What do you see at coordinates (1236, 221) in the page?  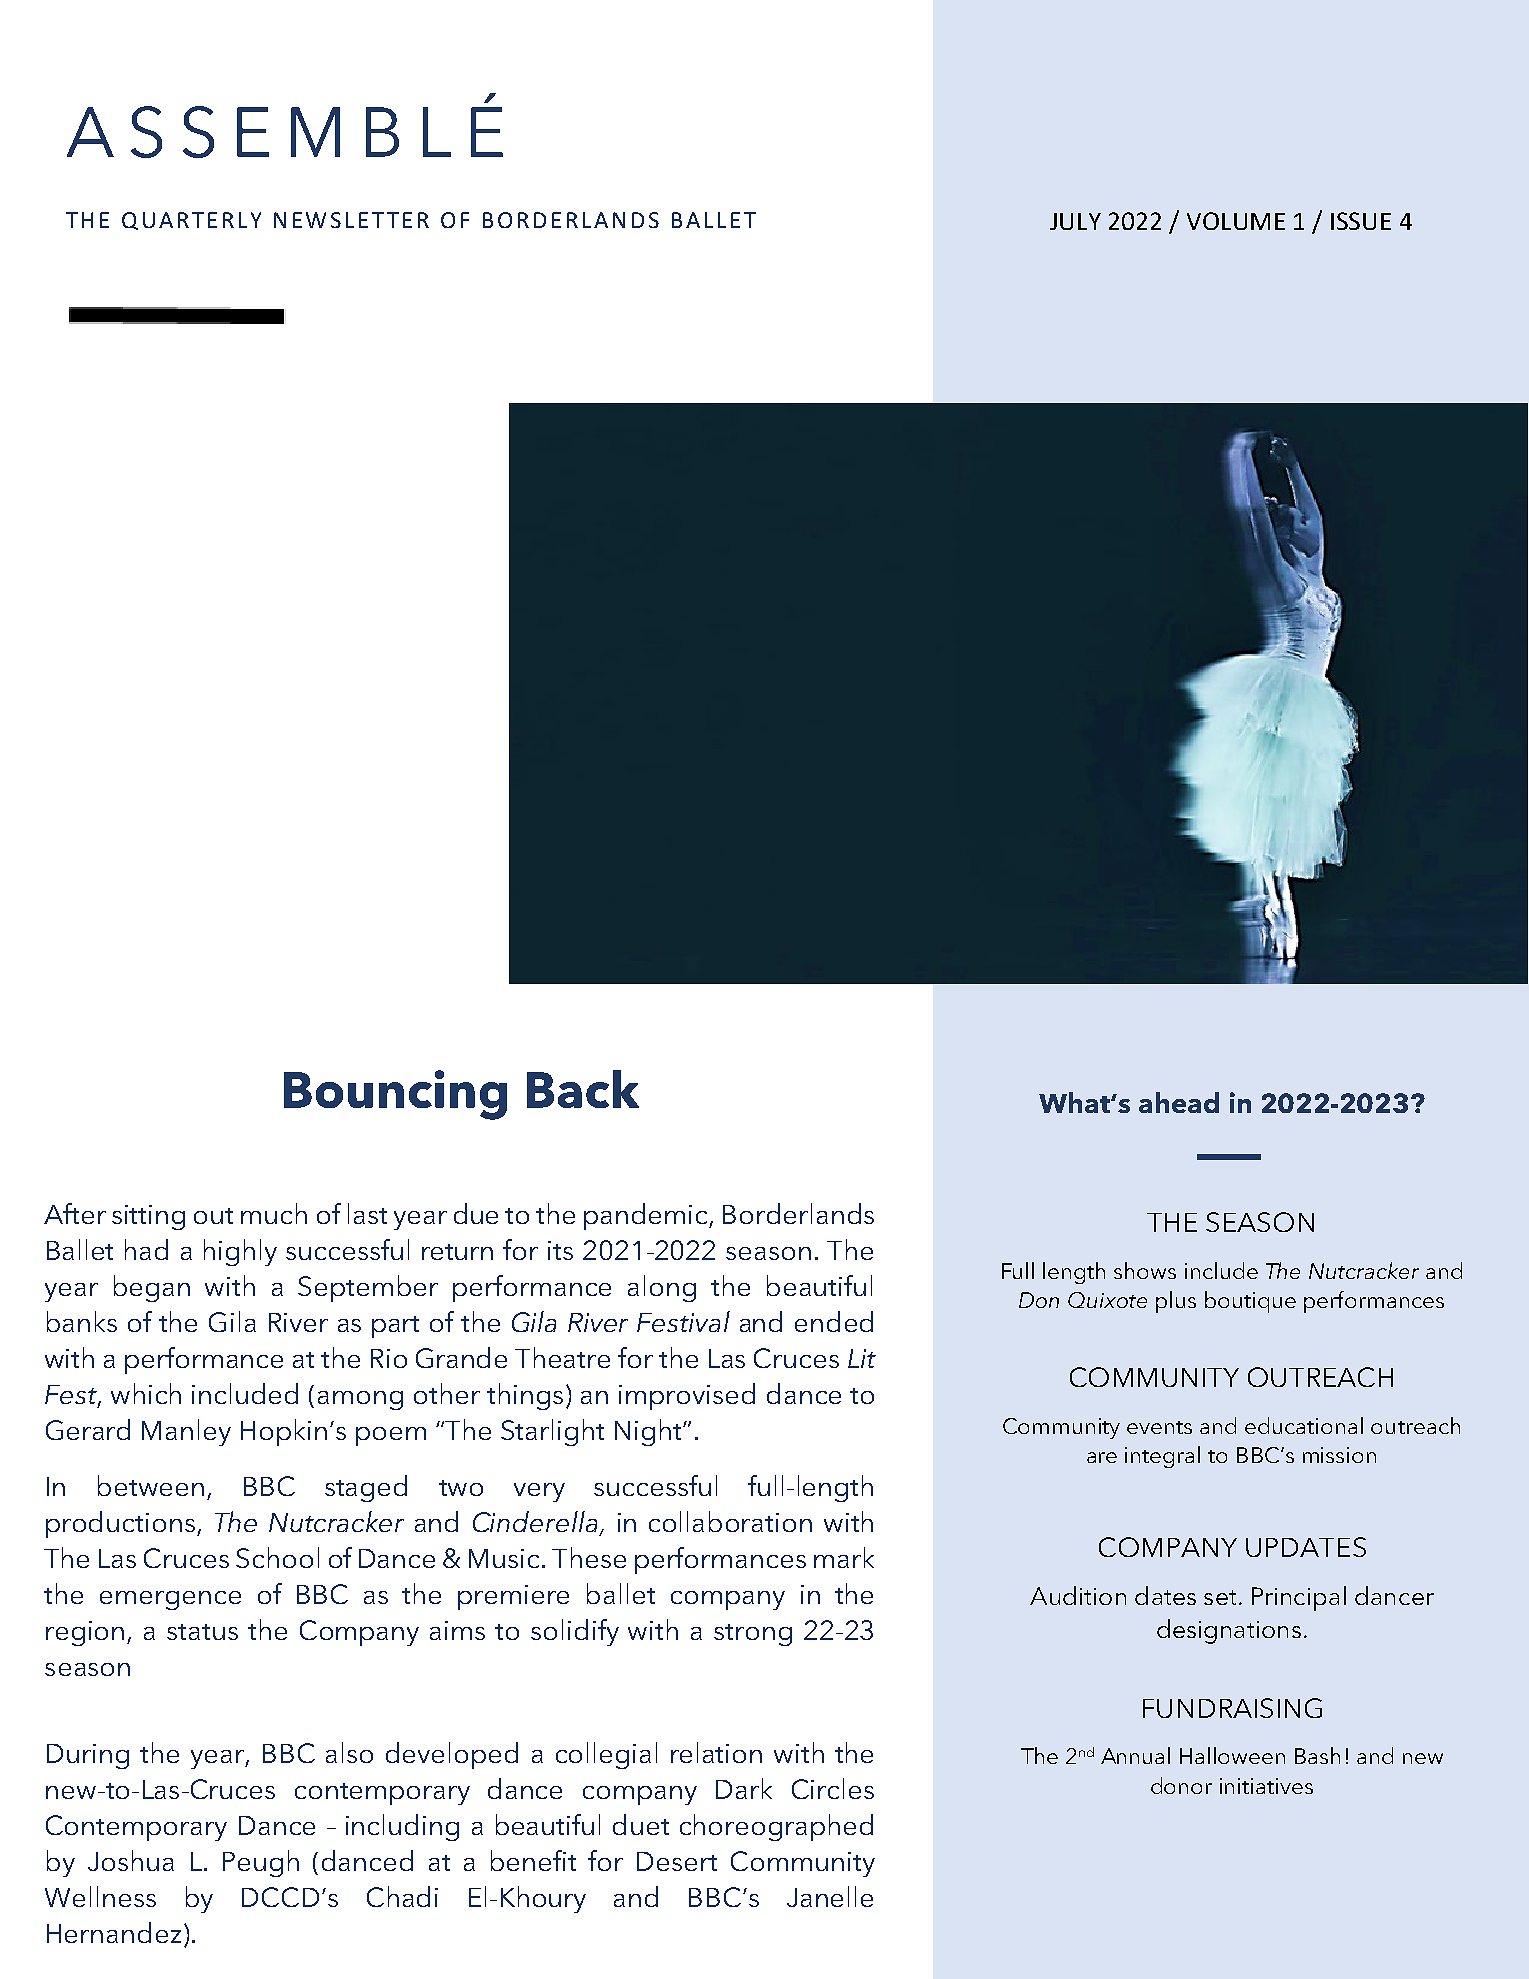 I see `VOLUME` at bounding box center [1236, 221].
